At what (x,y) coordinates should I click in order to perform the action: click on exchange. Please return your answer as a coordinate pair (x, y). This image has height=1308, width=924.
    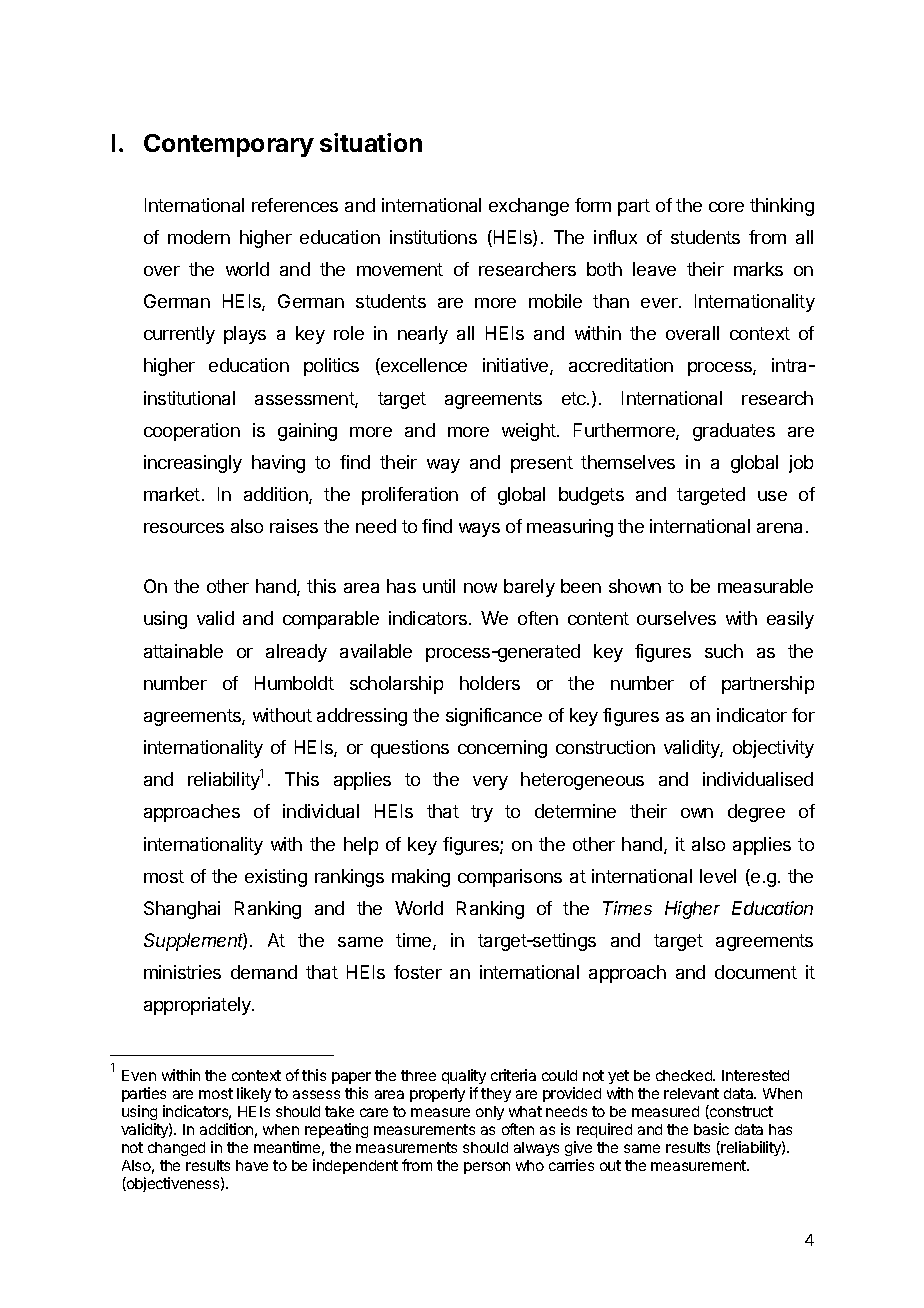
    Looking at the image, I should click on (529, 207).
